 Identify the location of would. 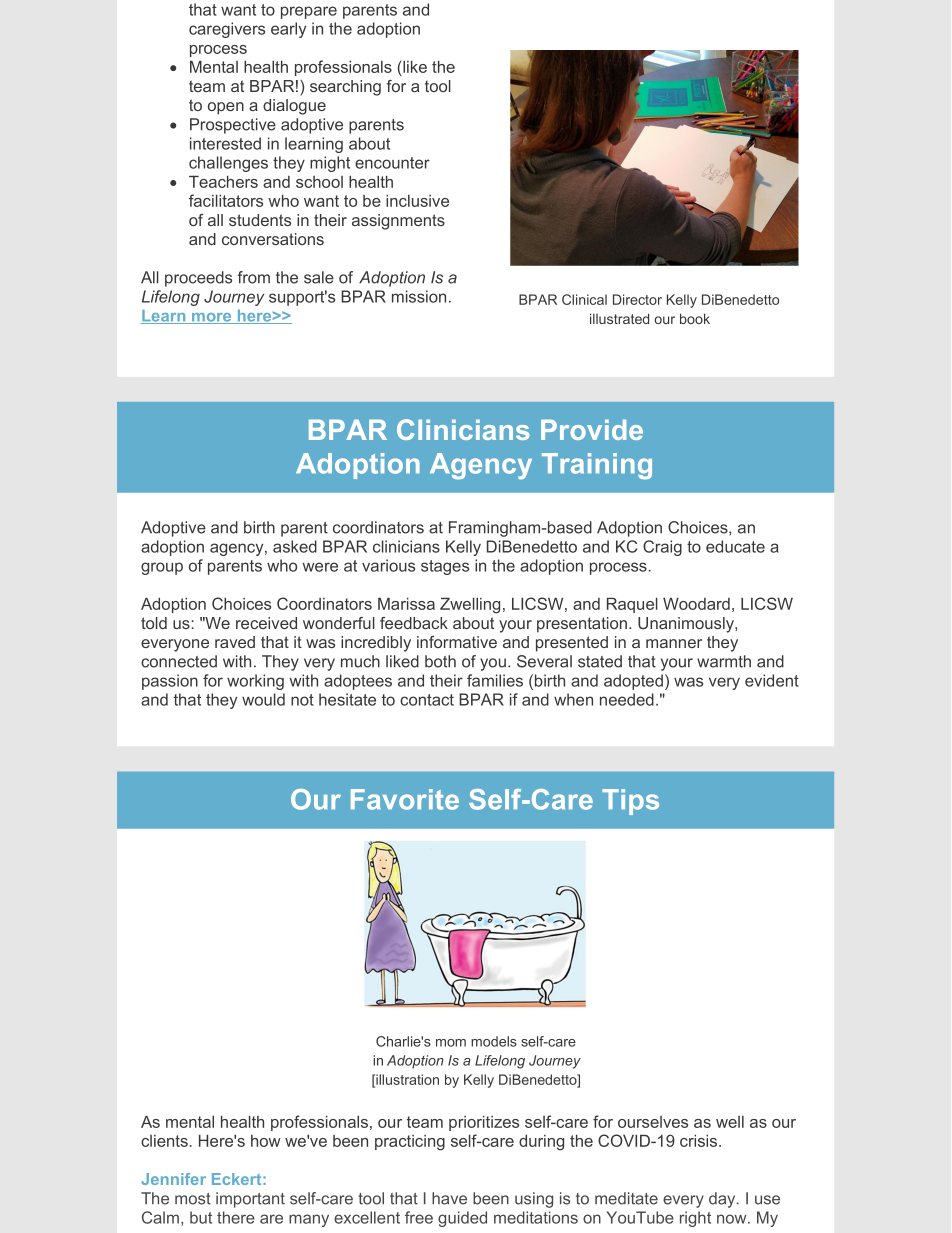
(263, 699).
